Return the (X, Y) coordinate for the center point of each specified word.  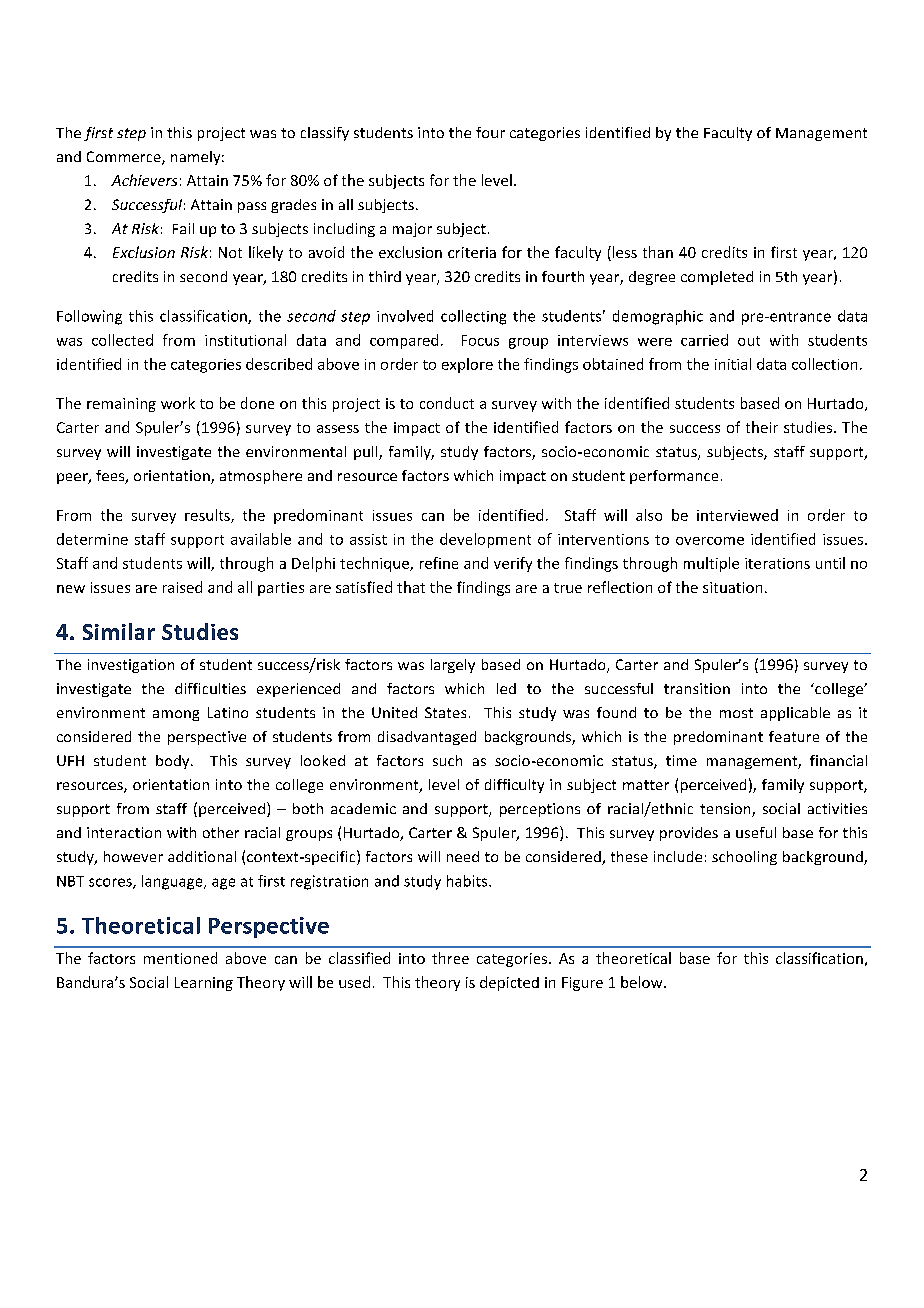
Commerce (125, 158)
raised (182, 587)
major (412, 230)
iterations (777, 563)
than (658, 252)
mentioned (180, 958)
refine (439, 563)
